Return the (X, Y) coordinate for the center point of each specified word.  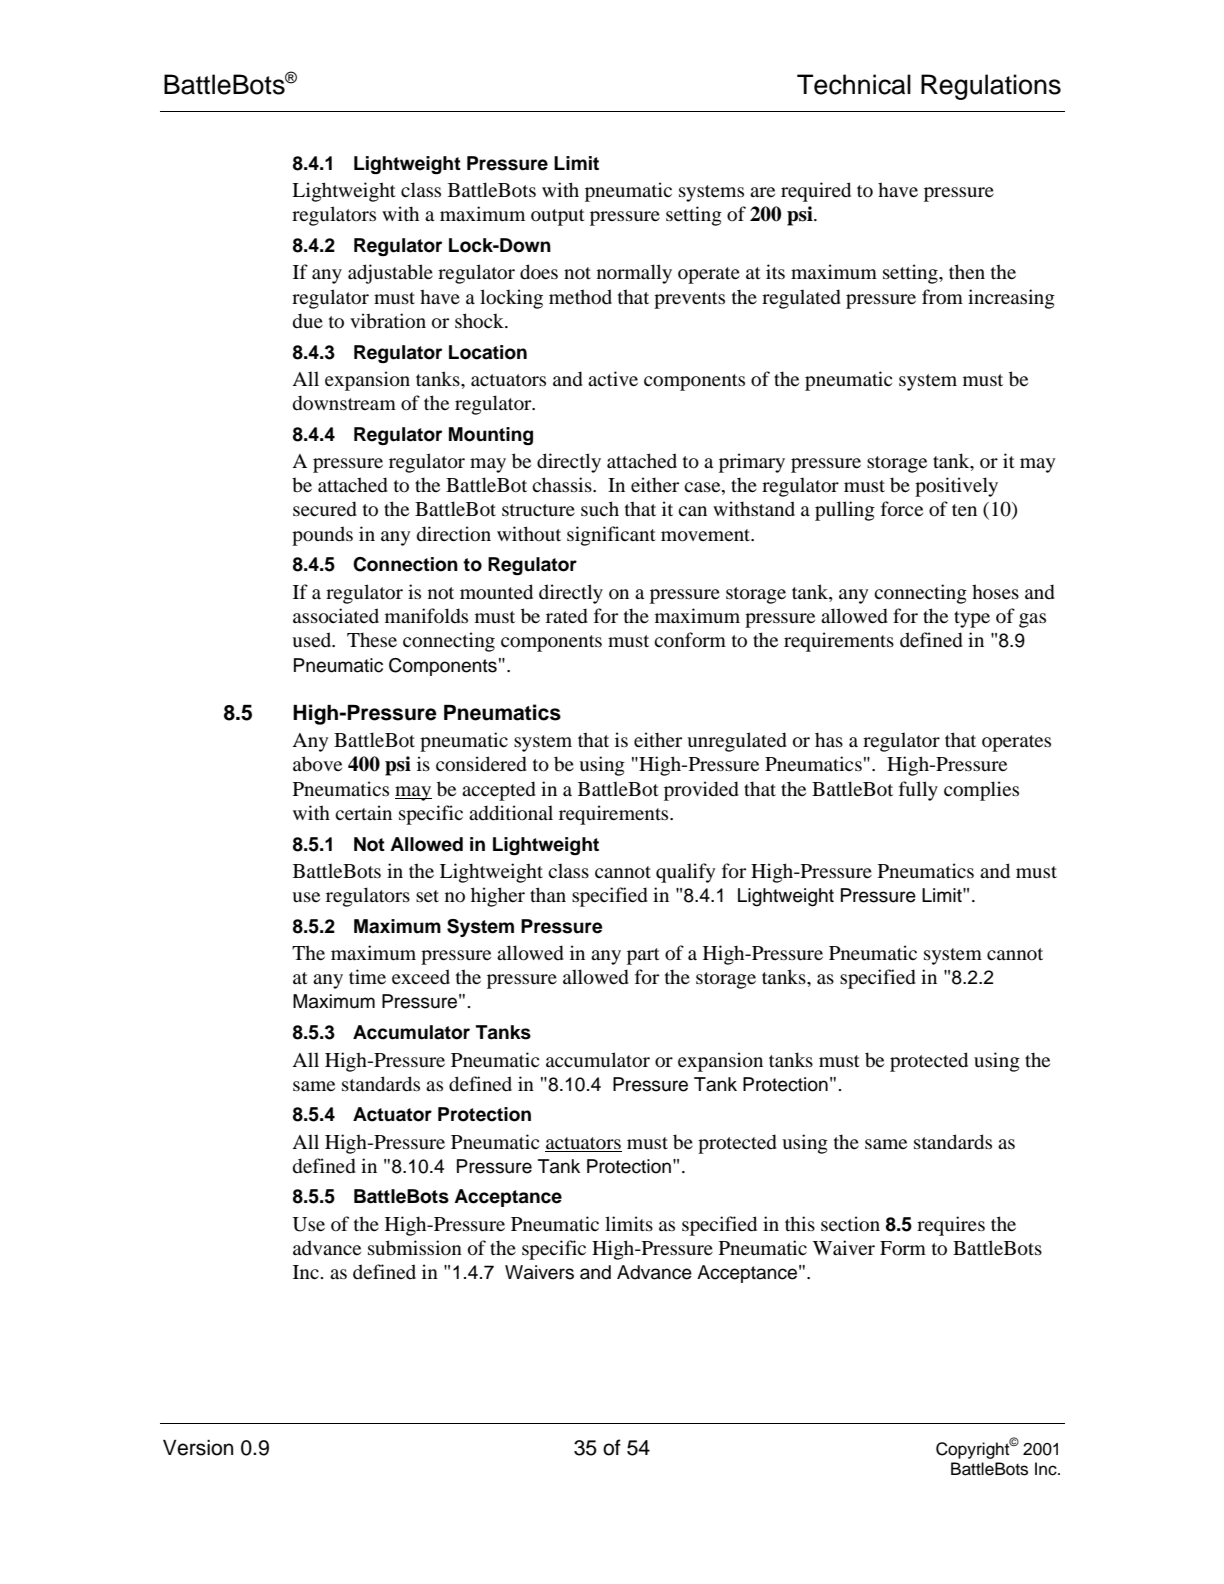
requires (951, 1226)
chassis (563, 484)
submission (415, 1248)
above (317, 764)
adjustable (390, 274)
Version (198, 1448)
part (643, 956)
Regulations (991, 87)
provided (701, 791)
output (558, 217)
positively (956, 487)
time (367, 976)
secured (325, 509)
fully (918, 791)
